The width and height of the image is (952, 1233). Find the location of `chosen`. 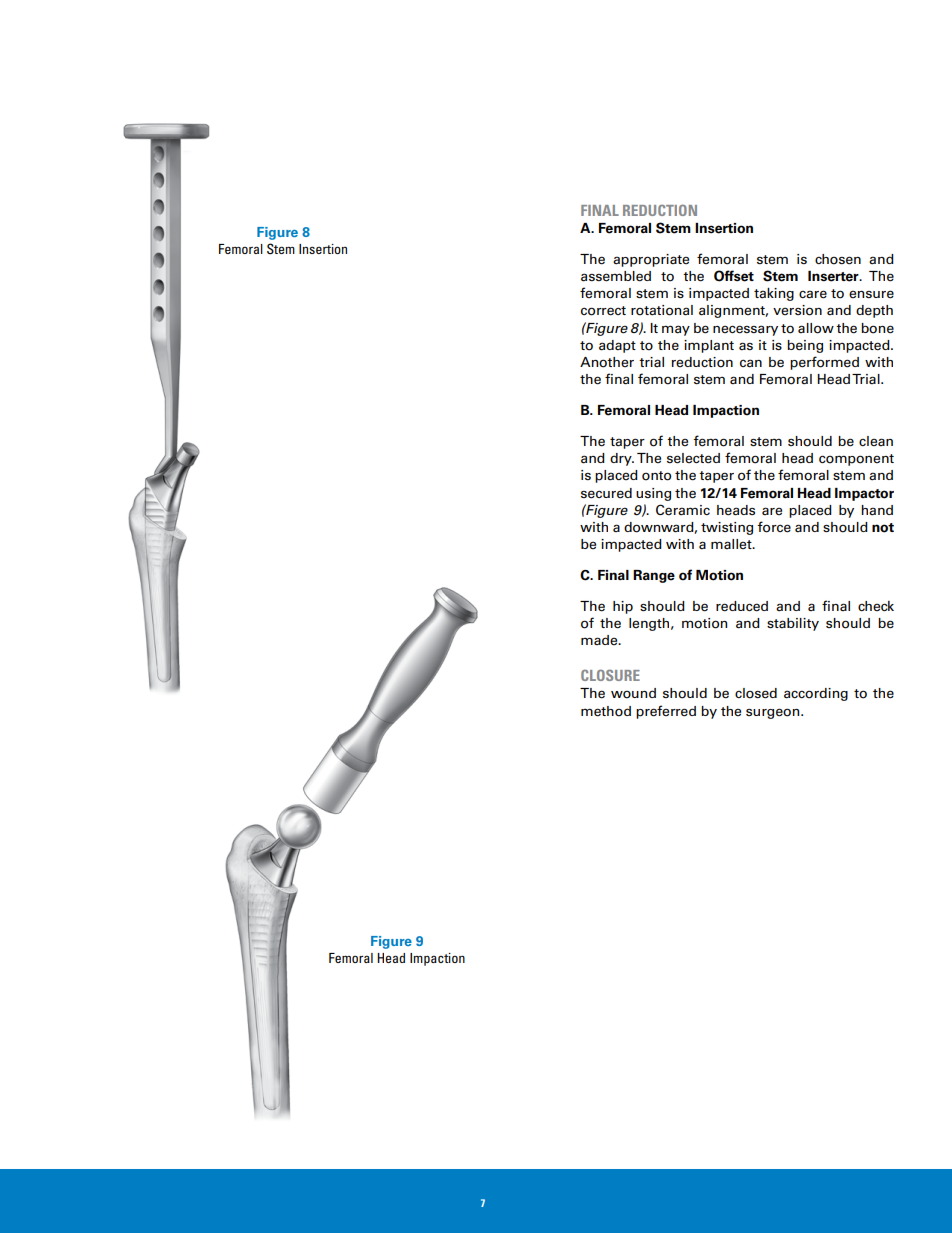

chosen is located at coordinates (838, 259).
